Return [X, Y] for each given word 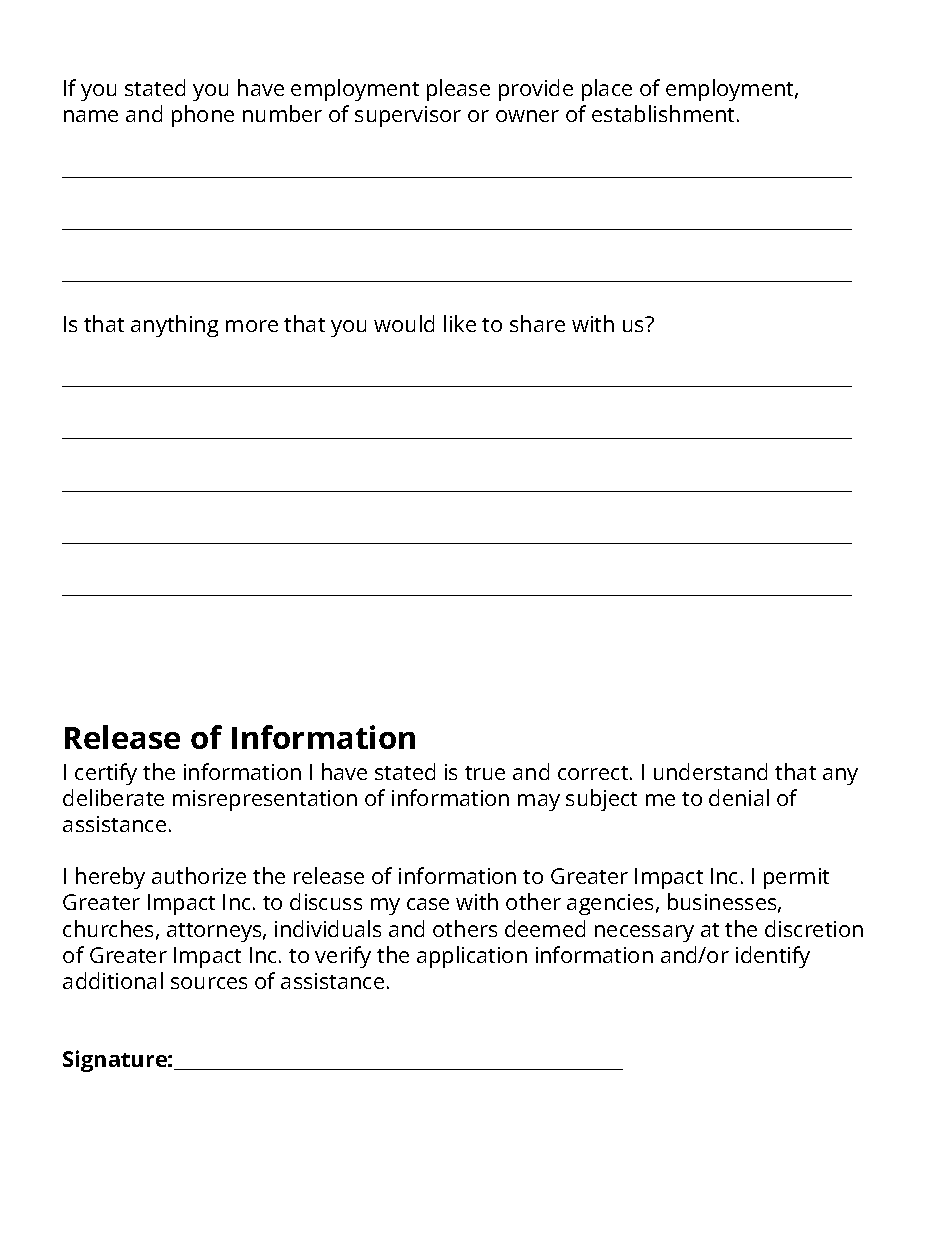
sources [209, 983]
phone [203, 116]
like [460, 323]
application [472, 957]
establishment [665, 113]
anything [174, 326]
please [458, 90]
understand [710, 771]
